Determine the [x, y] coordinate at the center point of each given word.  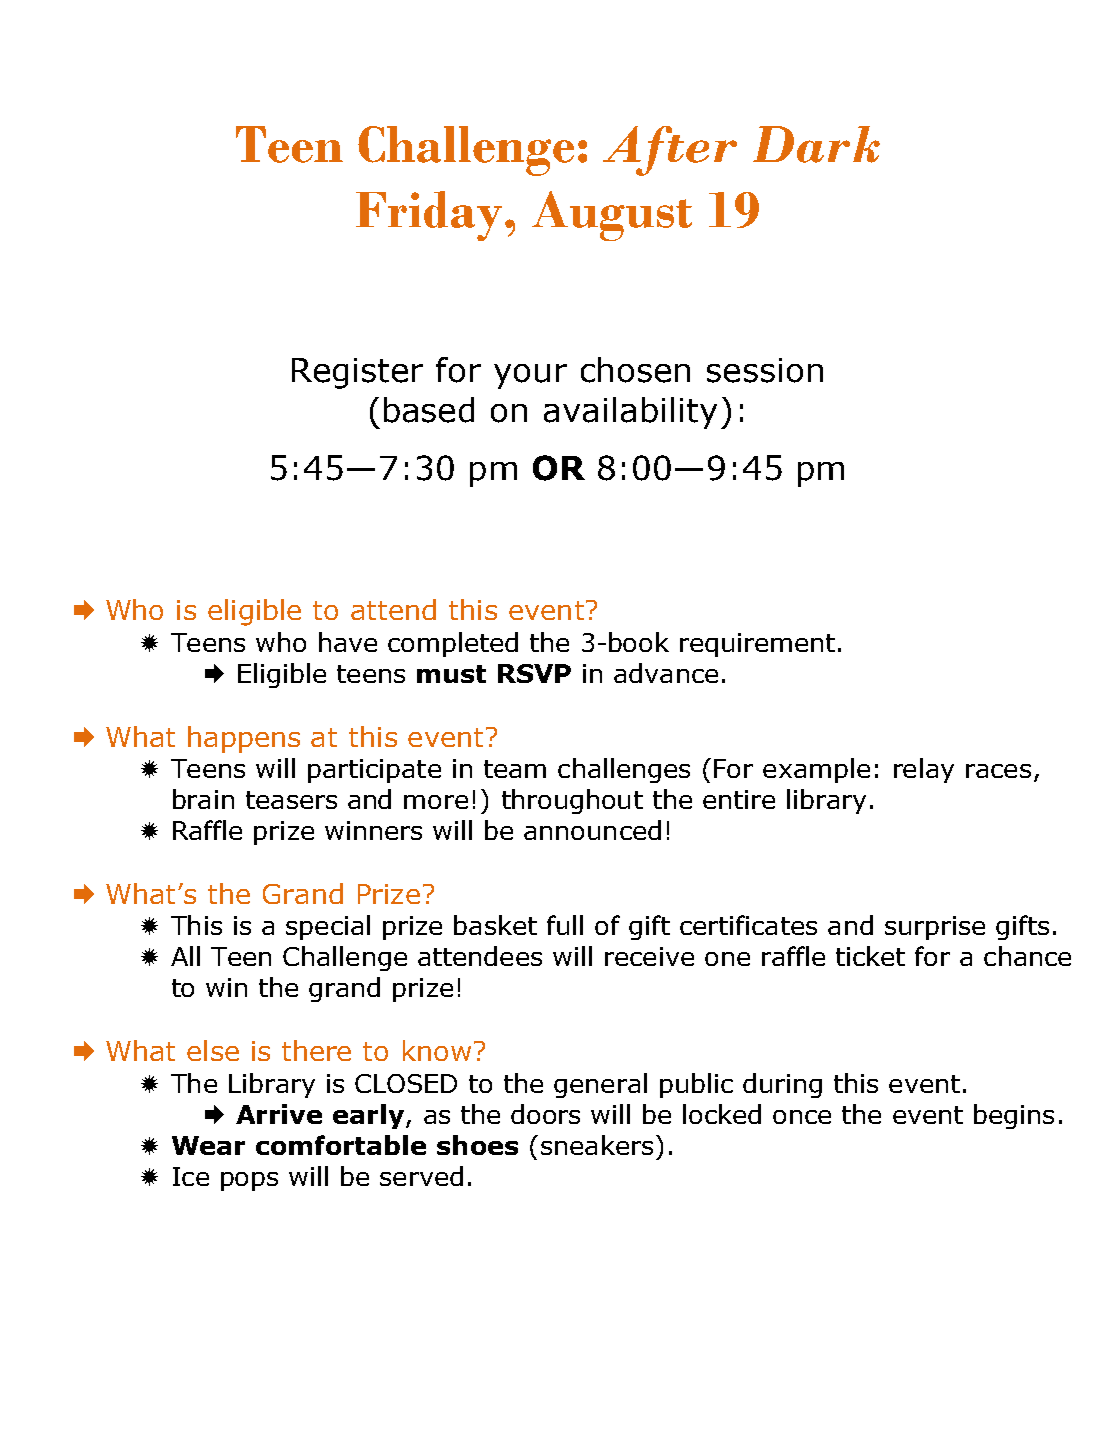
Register [357, 373]
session [765, 370]
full [565, 925]
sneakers [597, 1145]
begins [1014, 1116]
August [612, 216]
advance [666, 673]
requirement [757, 645]
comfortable [341, 1145]
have [348, 642]
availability [630, 413]
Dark [816, 144]
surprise [935, 928]
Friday [429, 216]
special [328, 927]
